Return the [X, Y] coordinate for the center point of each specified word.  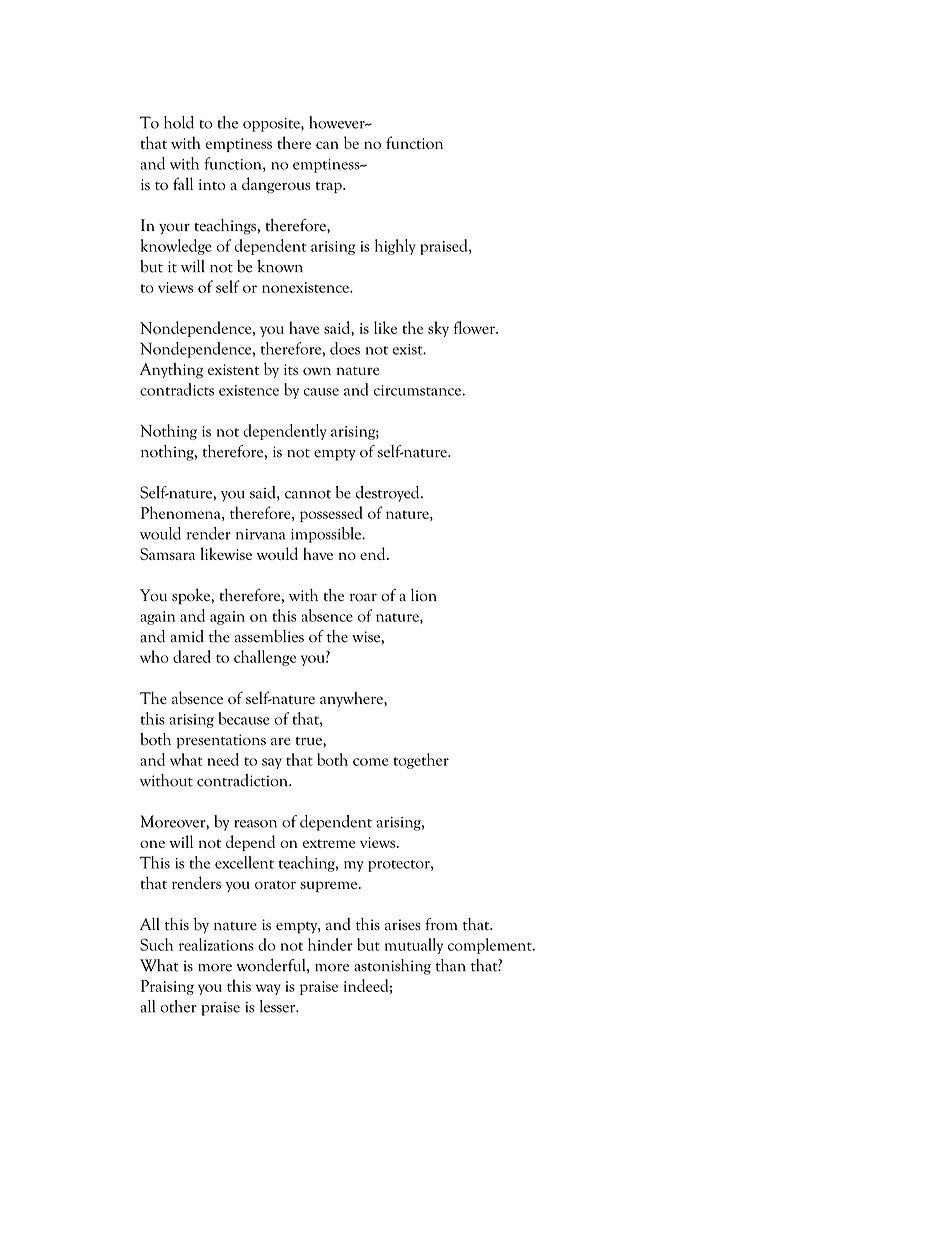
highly [395, 247]
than [451, 965]
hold [179, 122]
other [178, 1006]
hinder [330, 944]
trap [330, 187]
